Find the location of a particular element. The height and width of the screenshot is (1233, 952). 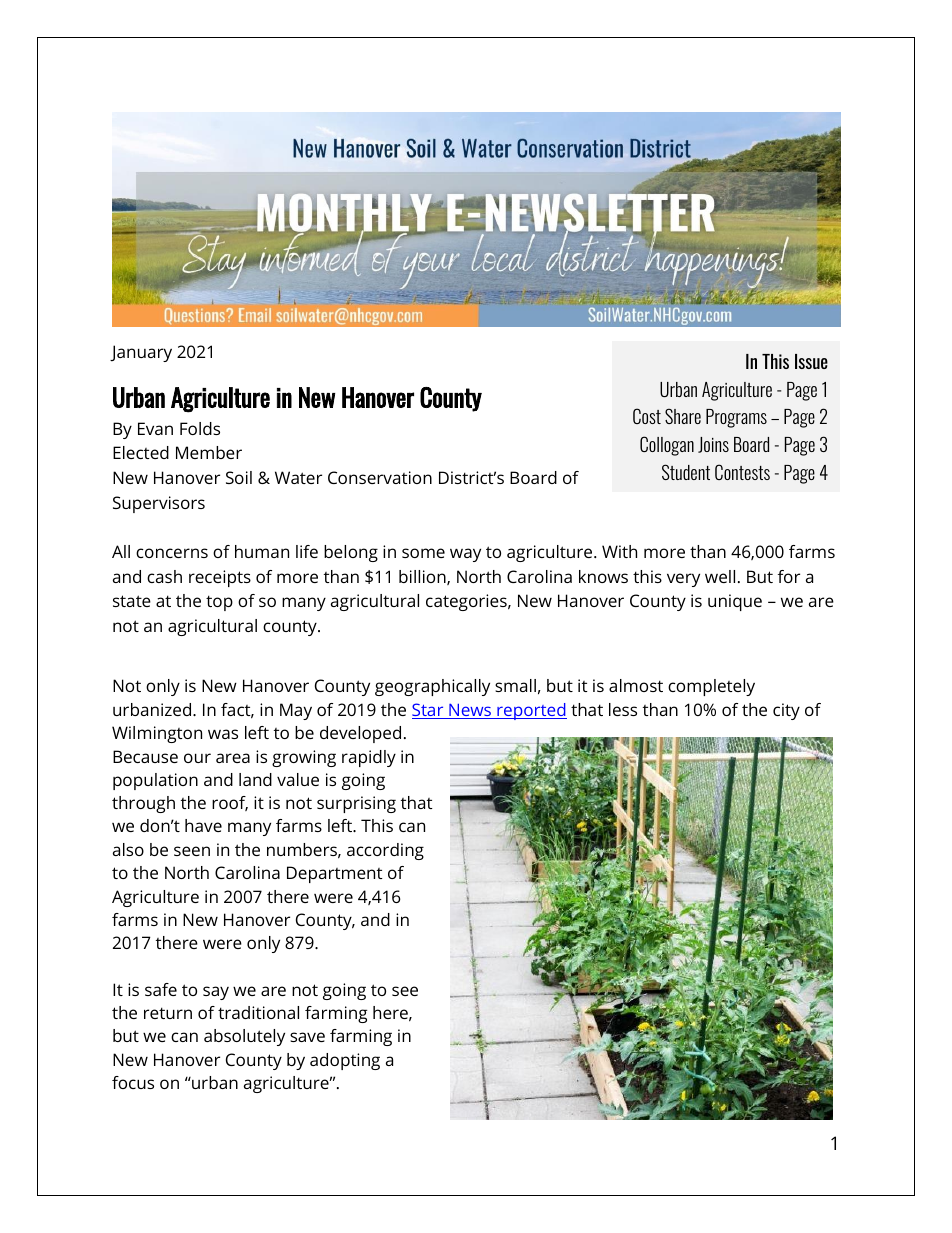

January is located at coordinates (141, 353).
